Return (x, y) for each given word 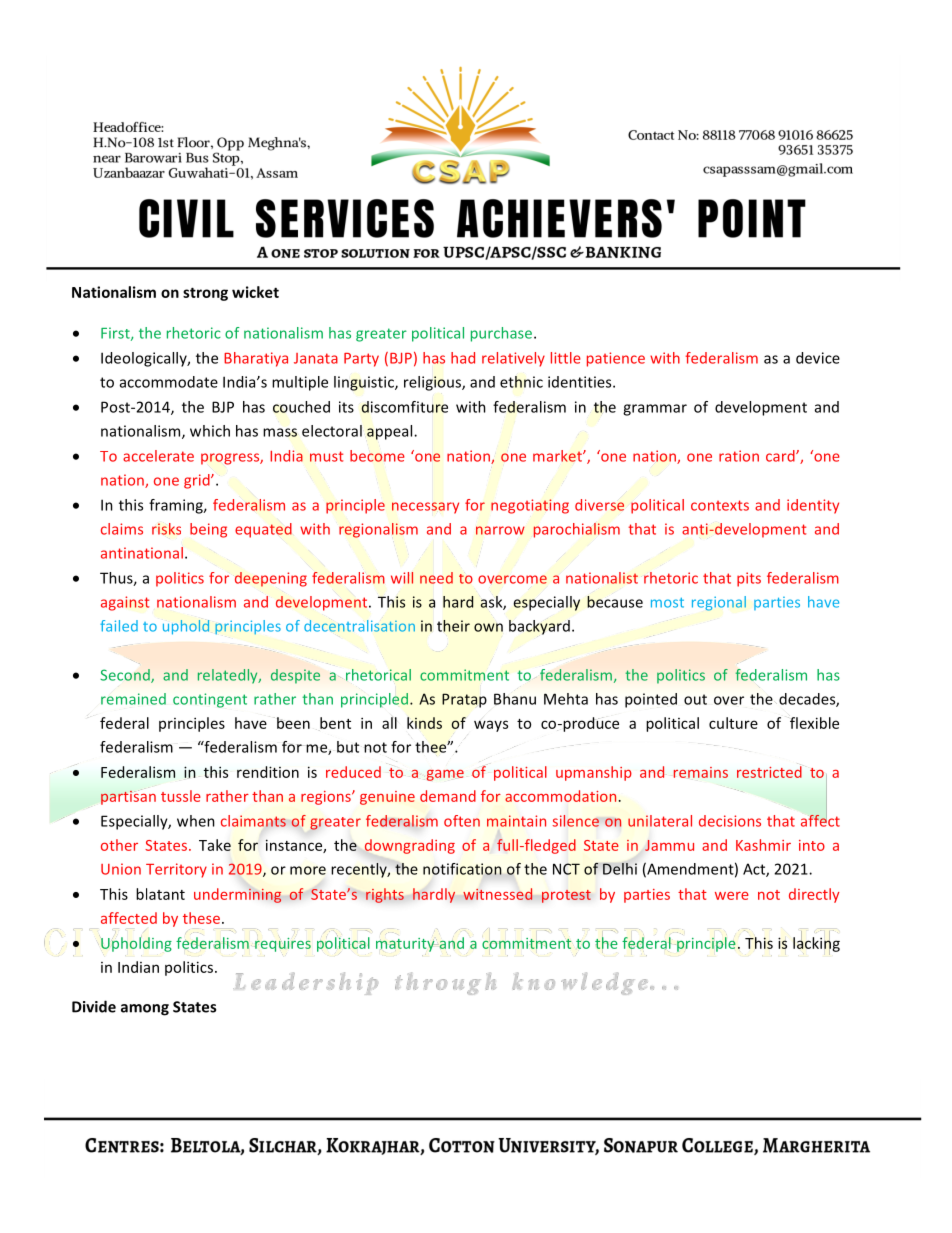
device (818, 358)
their (453, 626)
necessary (425, 508)
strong (205, 294)
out (695, 699)
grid (198, 481)
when (196, 821)
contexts (720, 505)
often (462, 821)
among (145, 1010)
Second (126, 676)
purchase (503, 334)
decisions (730, 821)
